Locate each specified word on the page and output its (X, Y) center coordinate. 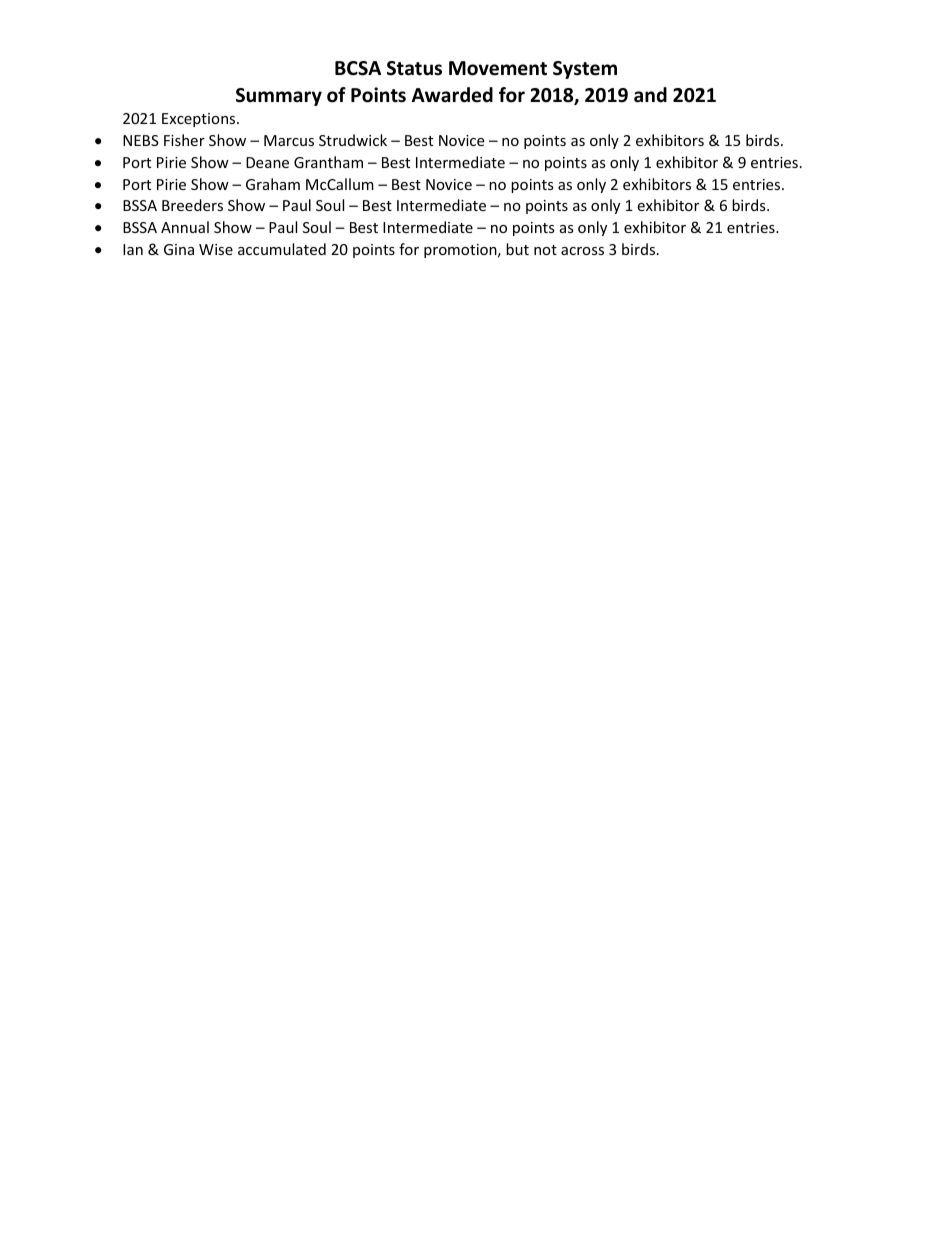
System (585, 70)
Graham (273, 184)
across (582, 251)
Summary (279, 97)
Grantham (328, 162)
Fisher (184, 140)
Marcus (289, 140)
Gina (179, 249)
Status (414, 68)
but (517, 249)
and (650, 95)
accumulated (282, 249)
